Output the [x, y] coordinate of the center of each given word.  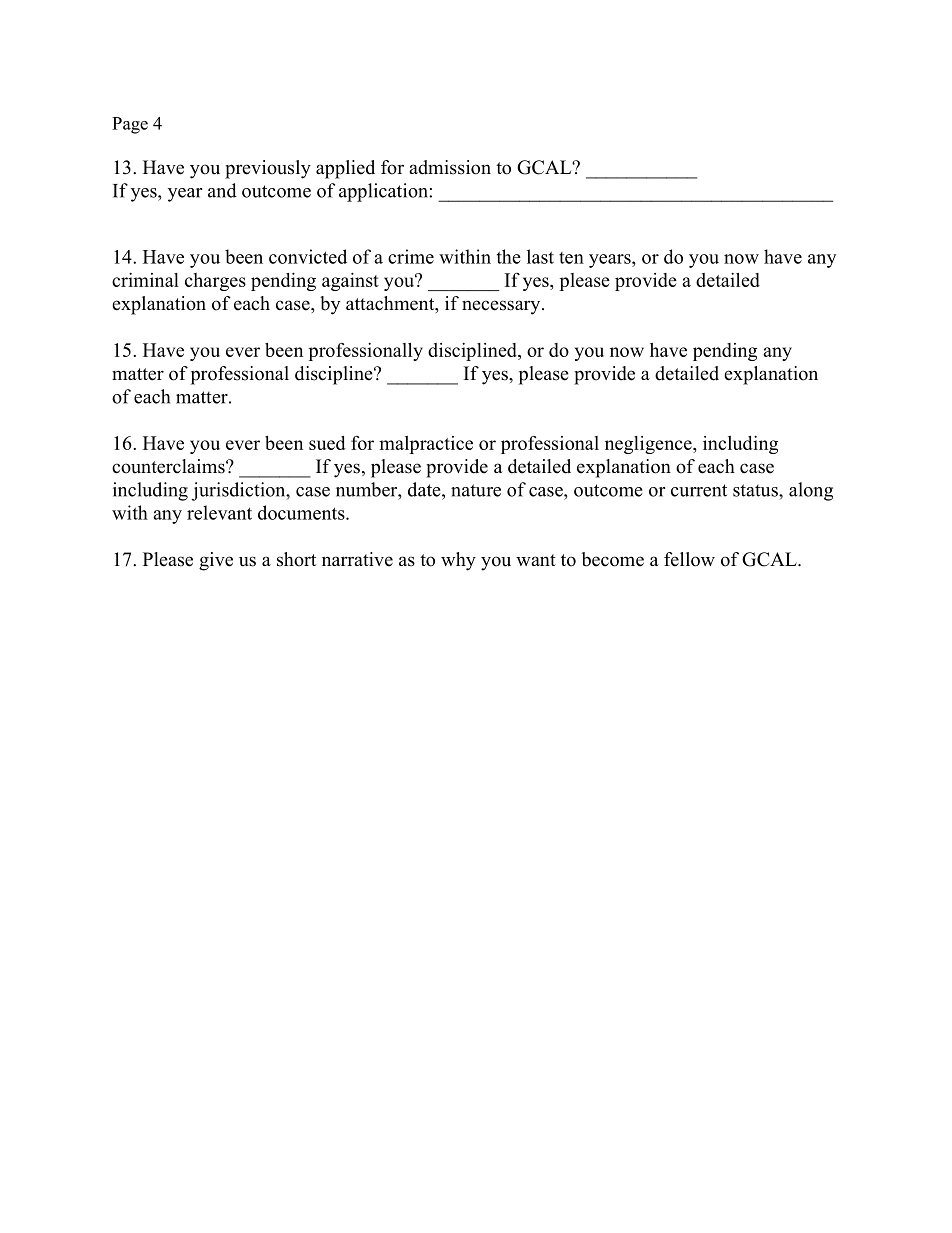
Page [130, 125]
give [216, 561]
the [509, 256]
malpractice [426, 445]
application [384, 192]
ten [571, 258]
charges [215, 282]
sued [327, 443]
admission [450, 167]
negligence [649, 445]
